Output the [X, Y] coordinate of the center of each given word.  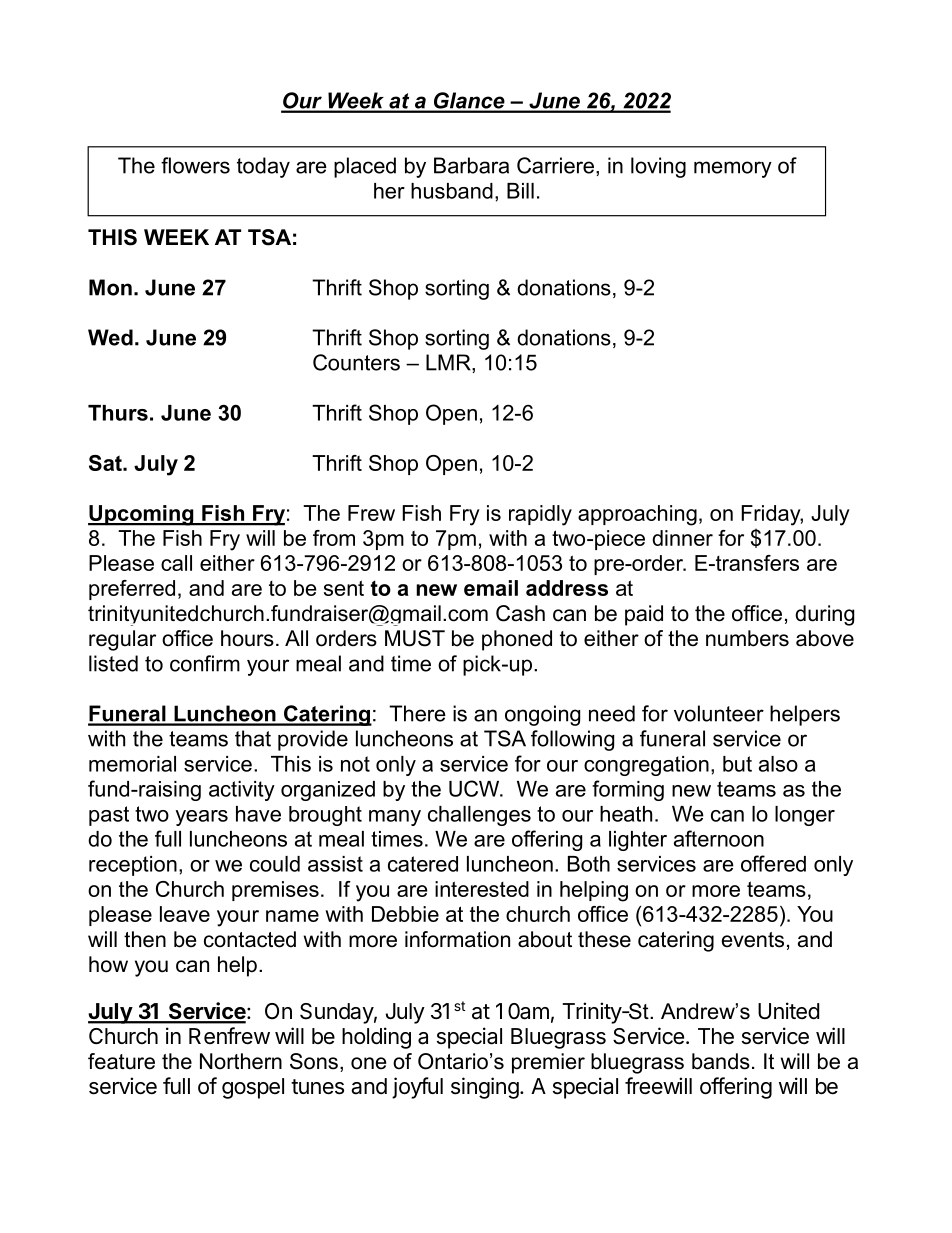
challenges [479, 816]
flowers [195, 165]
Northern [241, 1061]
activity [242, 791]
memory [733, 169]
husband [452, 191]
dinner [682, 538]
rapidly [540, 515]
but [737, 764]
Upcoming [142, 515]
